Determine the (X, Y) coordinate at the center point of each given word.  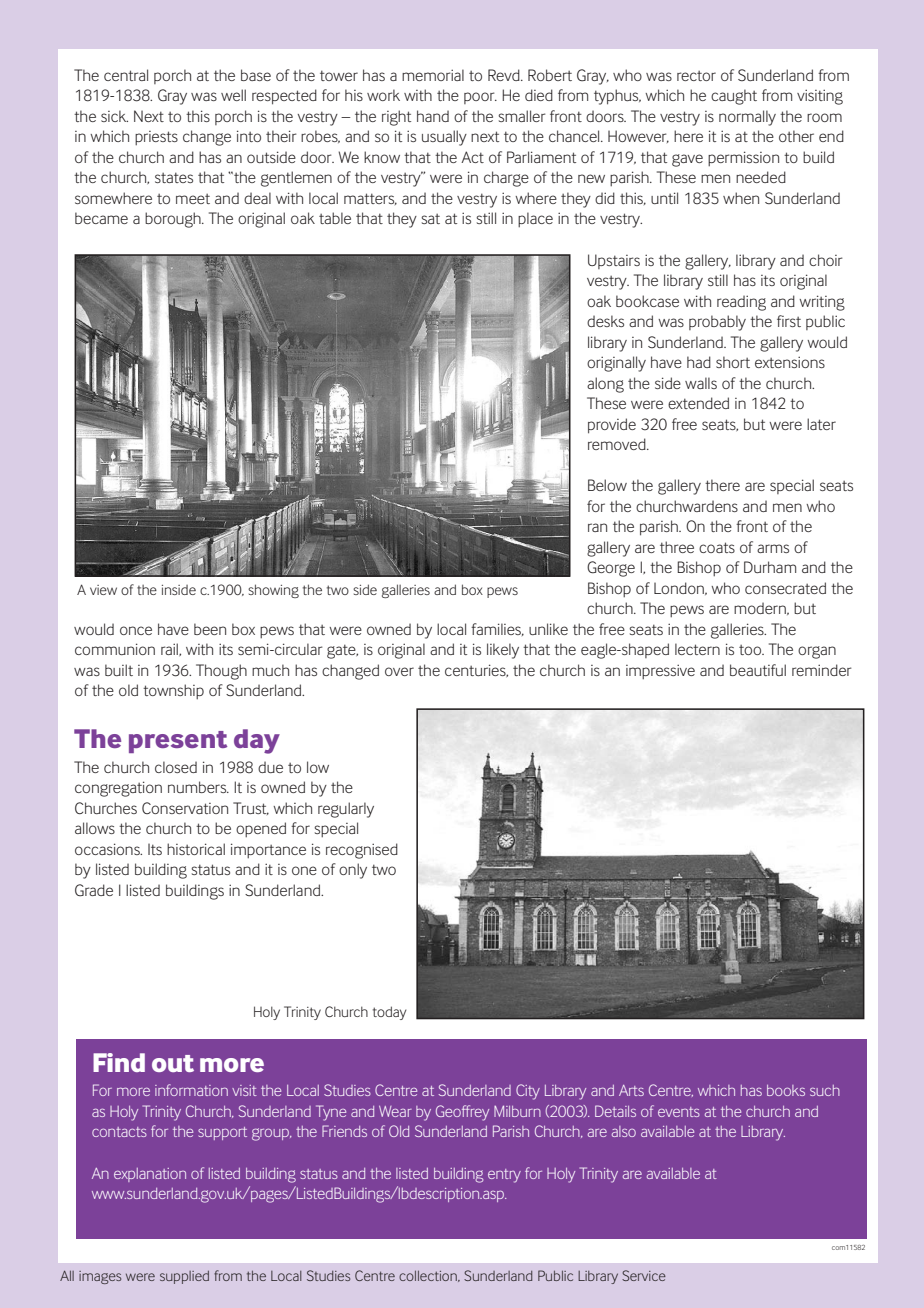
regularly (346, 810)
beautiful (758, 670)
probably (717, 323)
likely (503, 651)
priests (156, 138)
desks (605, 321)
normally (747, 118)
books (786, 1090)
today (389, 1013)
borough (174, 220)
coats (717, 547)
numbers (198, 787)
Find (119, 1062)
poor (480, 98)
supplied (184, 1277)
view (103, 590)
